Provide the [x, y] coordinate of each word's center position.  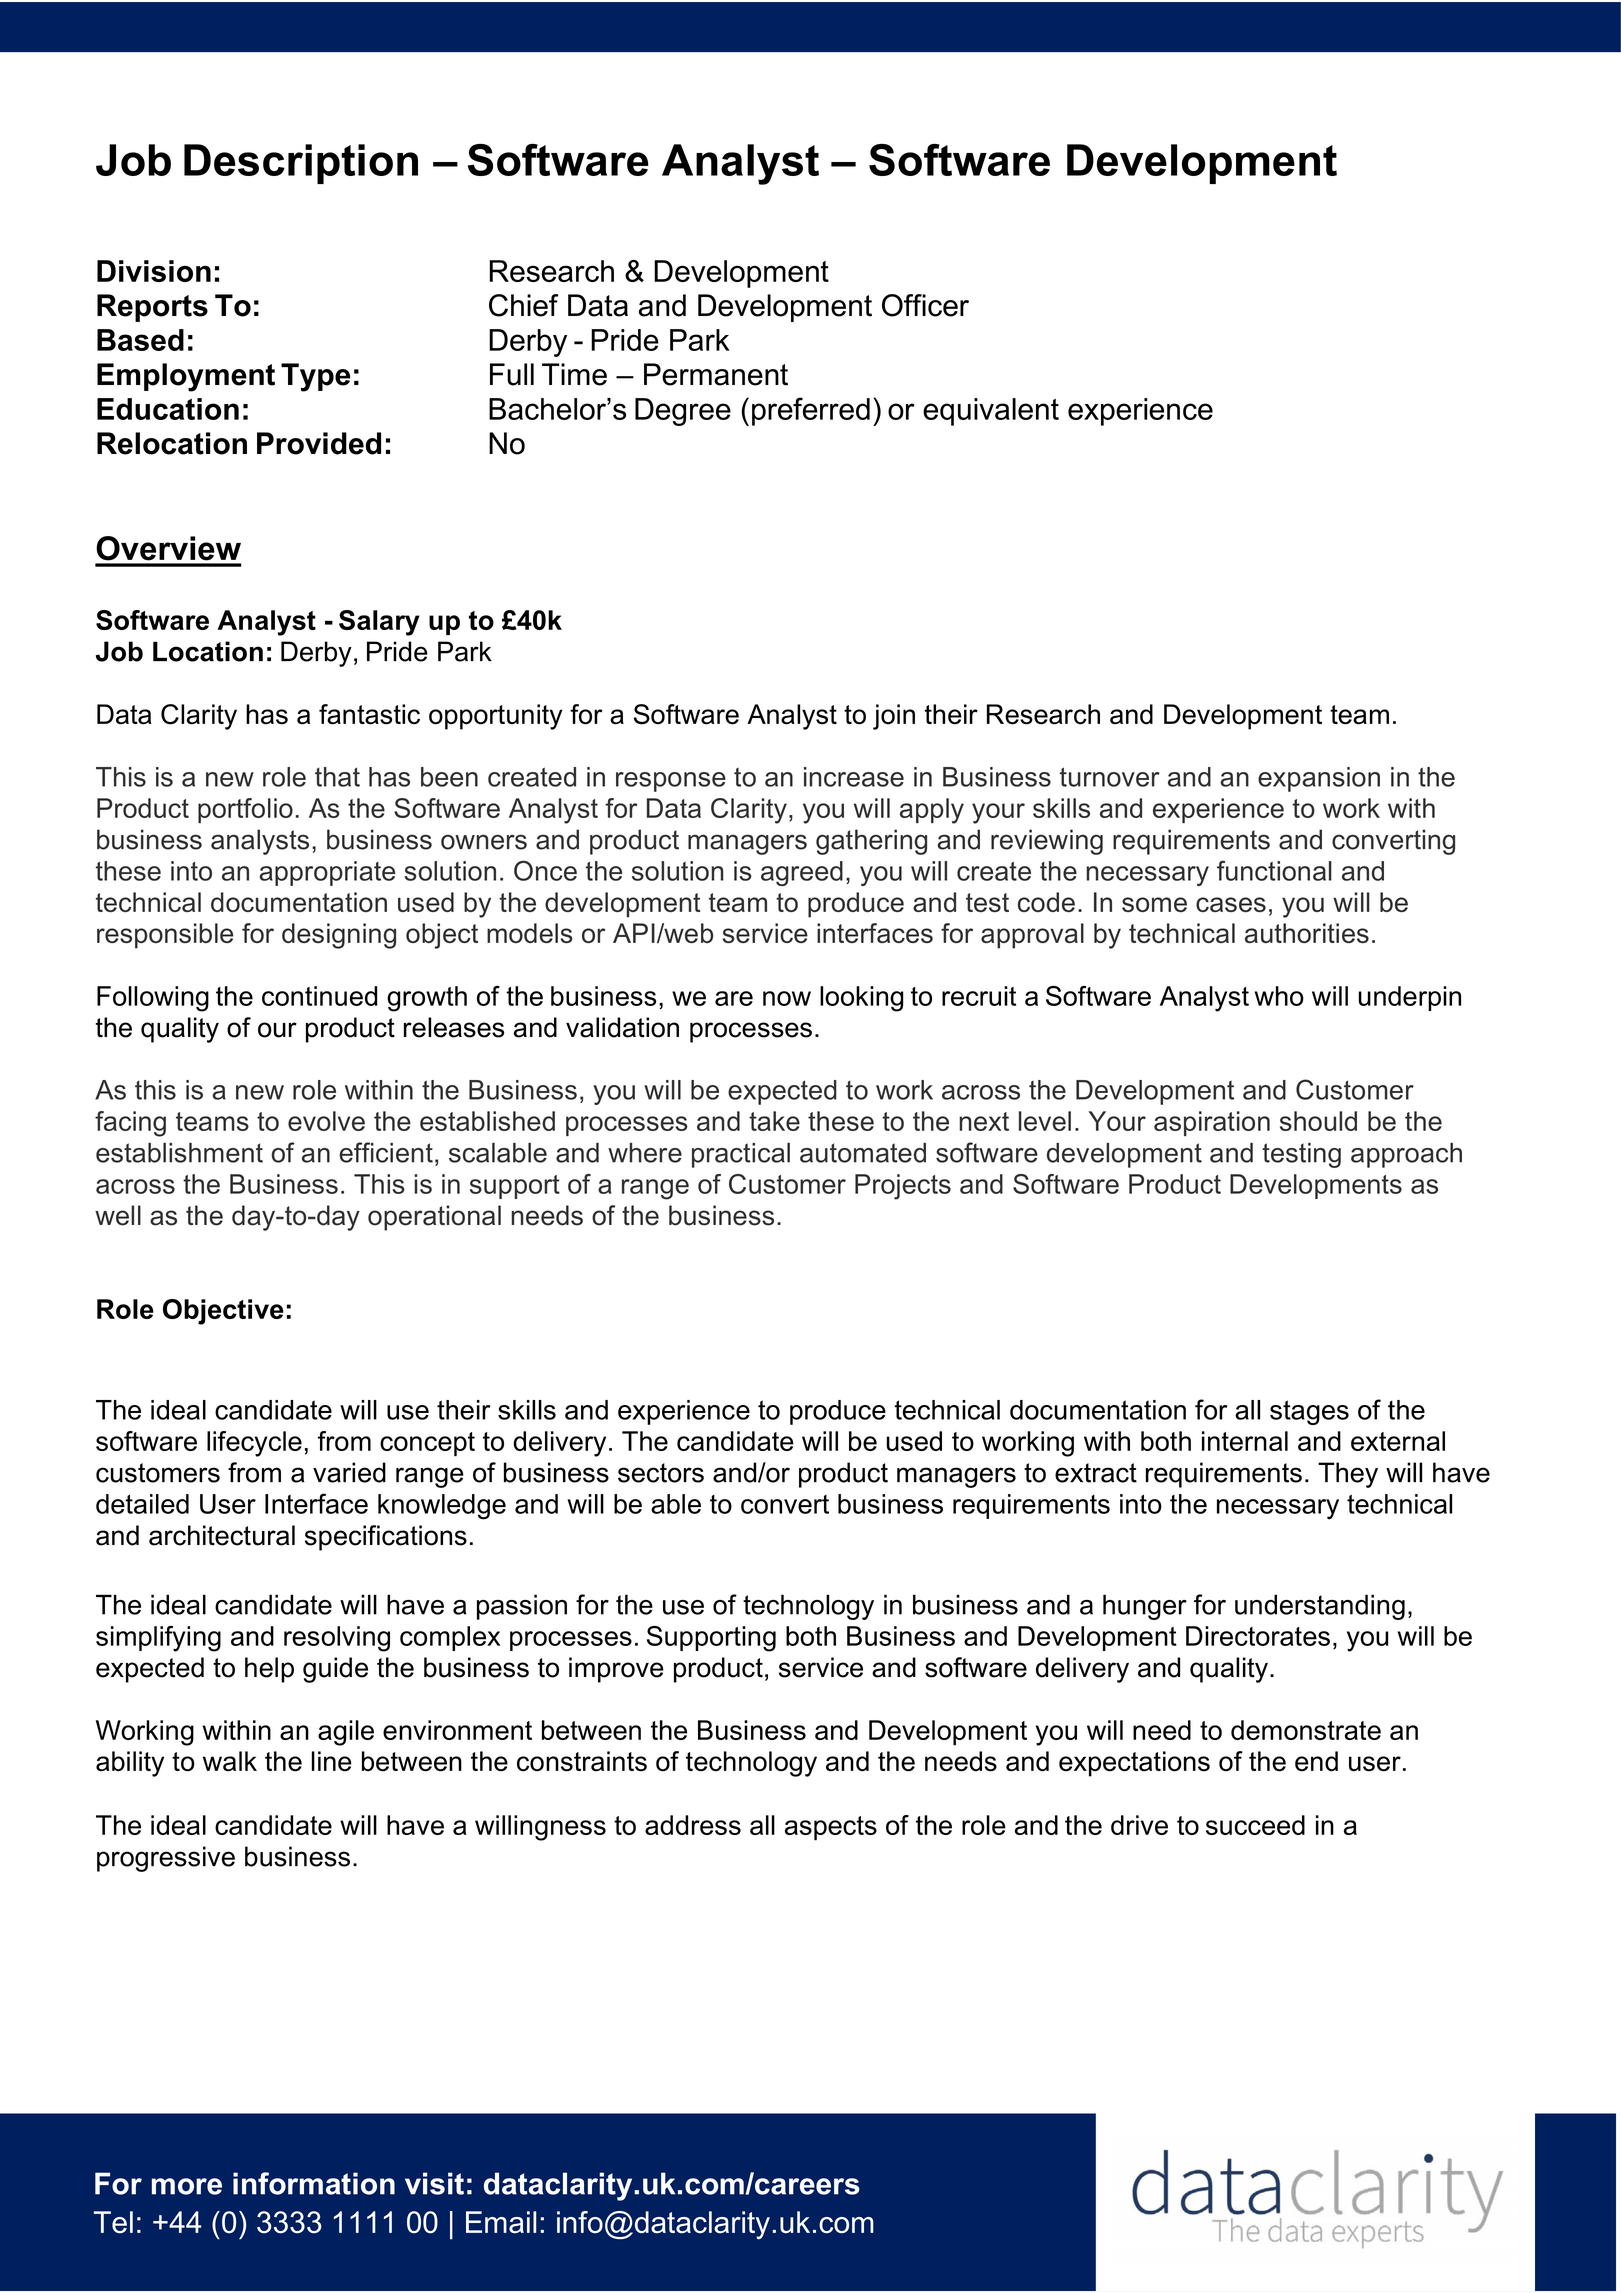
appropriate [327, 873]
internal [1245, 1441]
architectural [222, 1535]
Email [501, 2222]
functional [1274, 870]
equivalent [991, 412]
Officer [925, 305]
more [187, 2186]
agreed [802, 873]
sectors [661, 1473]
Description [301, 164]
